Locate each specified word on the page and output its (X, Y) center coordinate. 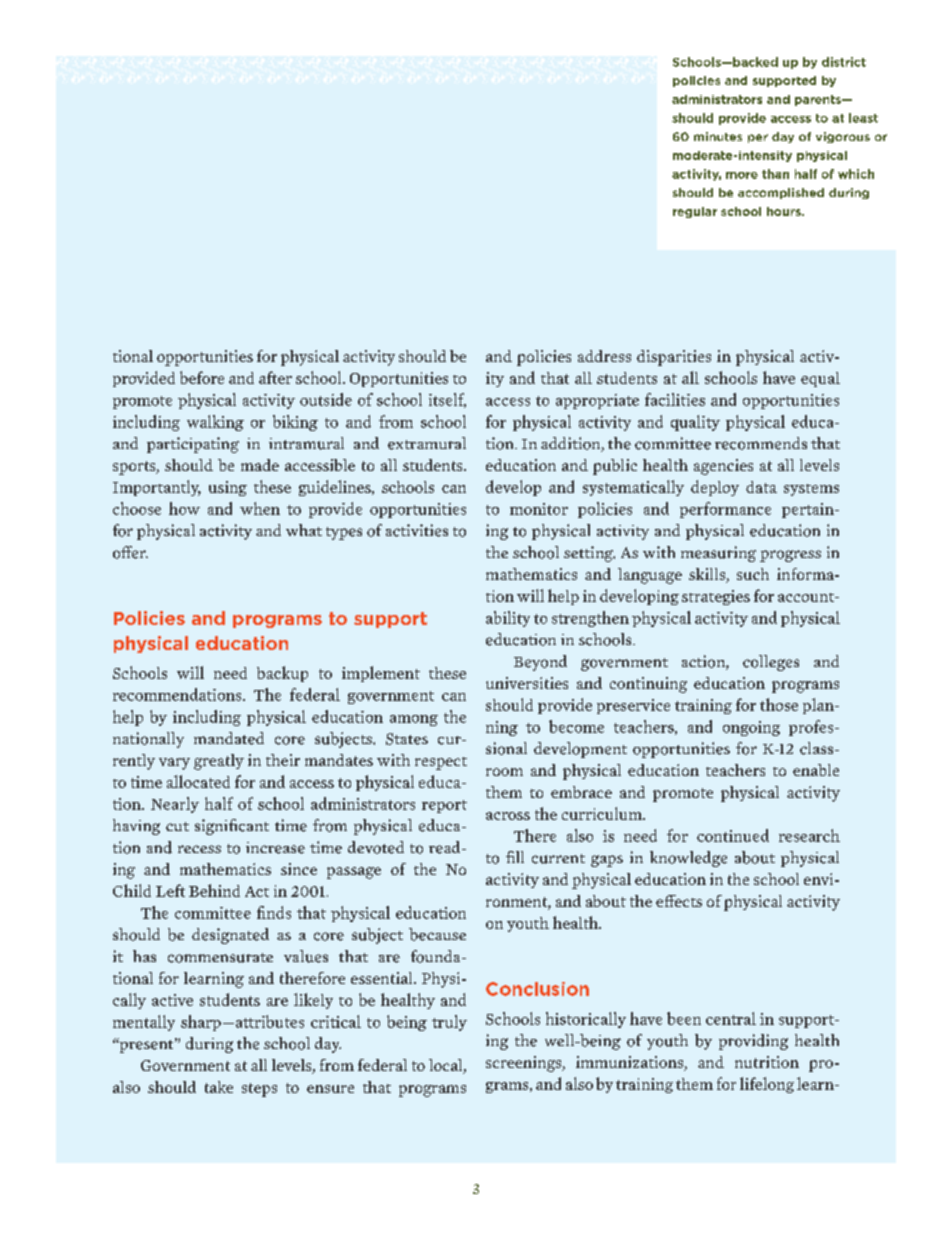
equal (820, 379)
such (753, 574)
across (508, 816)
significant (232, 827)
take (219, 1087)
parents (819, 100)
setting (589, 554)
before (202, 377)
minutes (718, 136)
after (275, 377)
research (809, 835)
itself (447, 400)
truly (449, 1023)
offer (130, 552)
